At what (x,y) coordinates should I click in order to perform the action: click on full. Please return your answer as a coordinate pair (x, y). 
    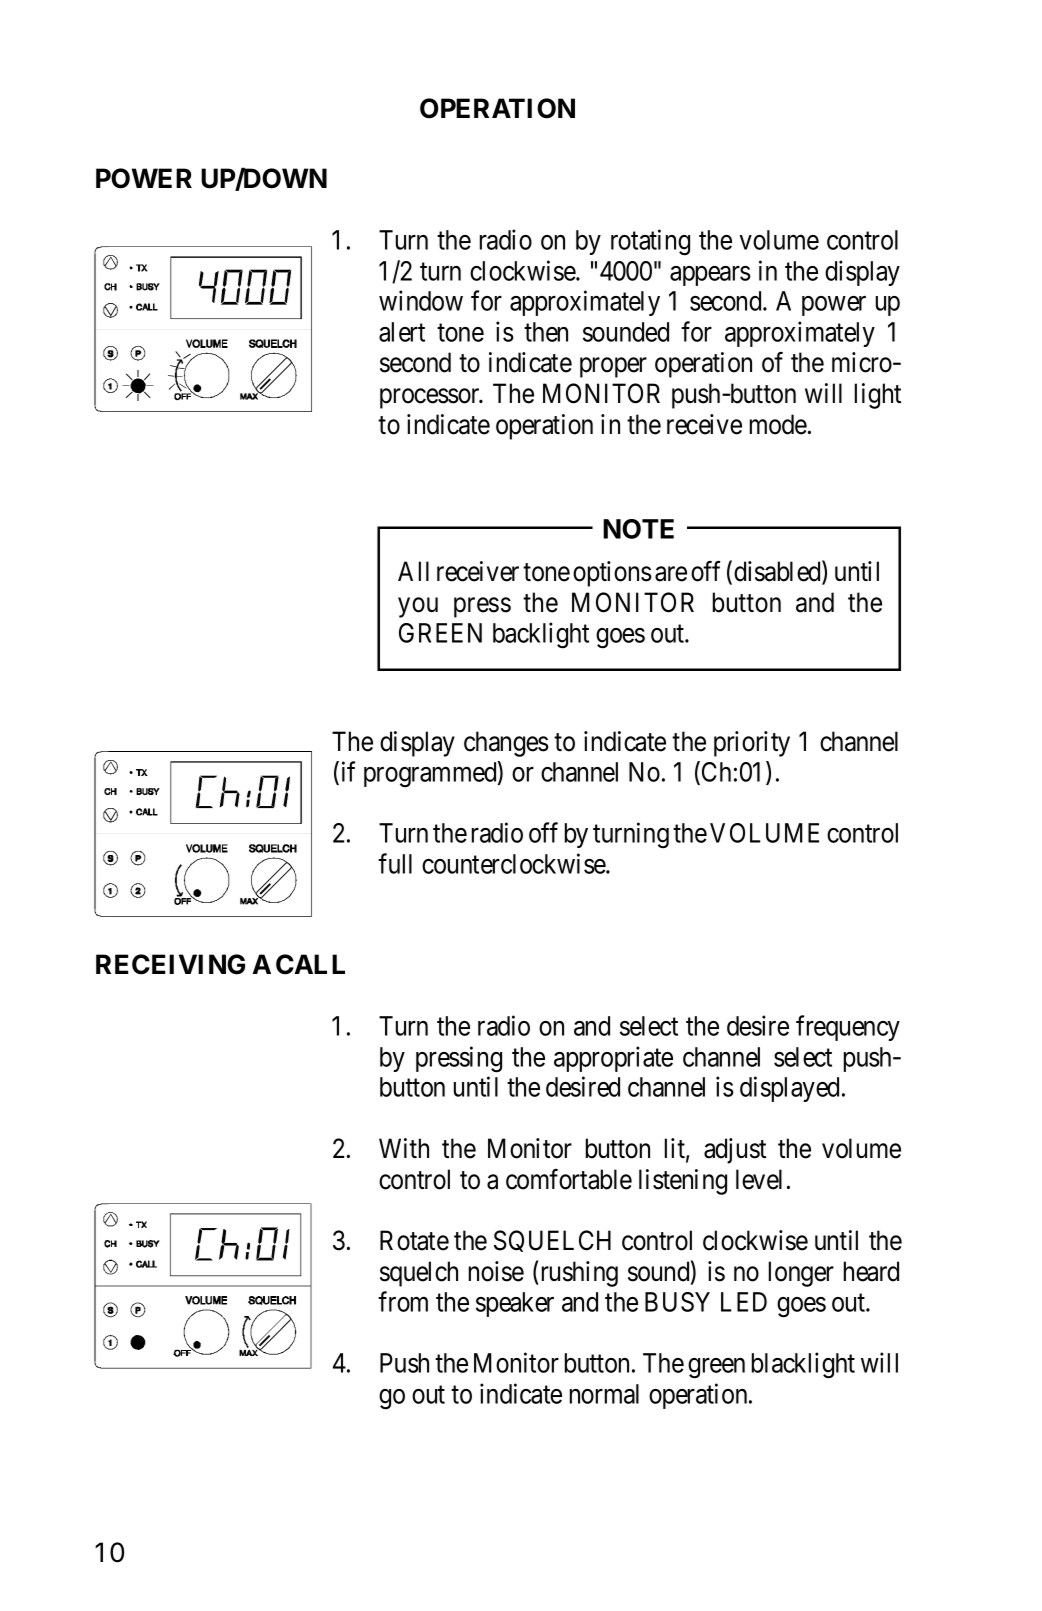
    Looking at the image, I should click on (395, 863).
